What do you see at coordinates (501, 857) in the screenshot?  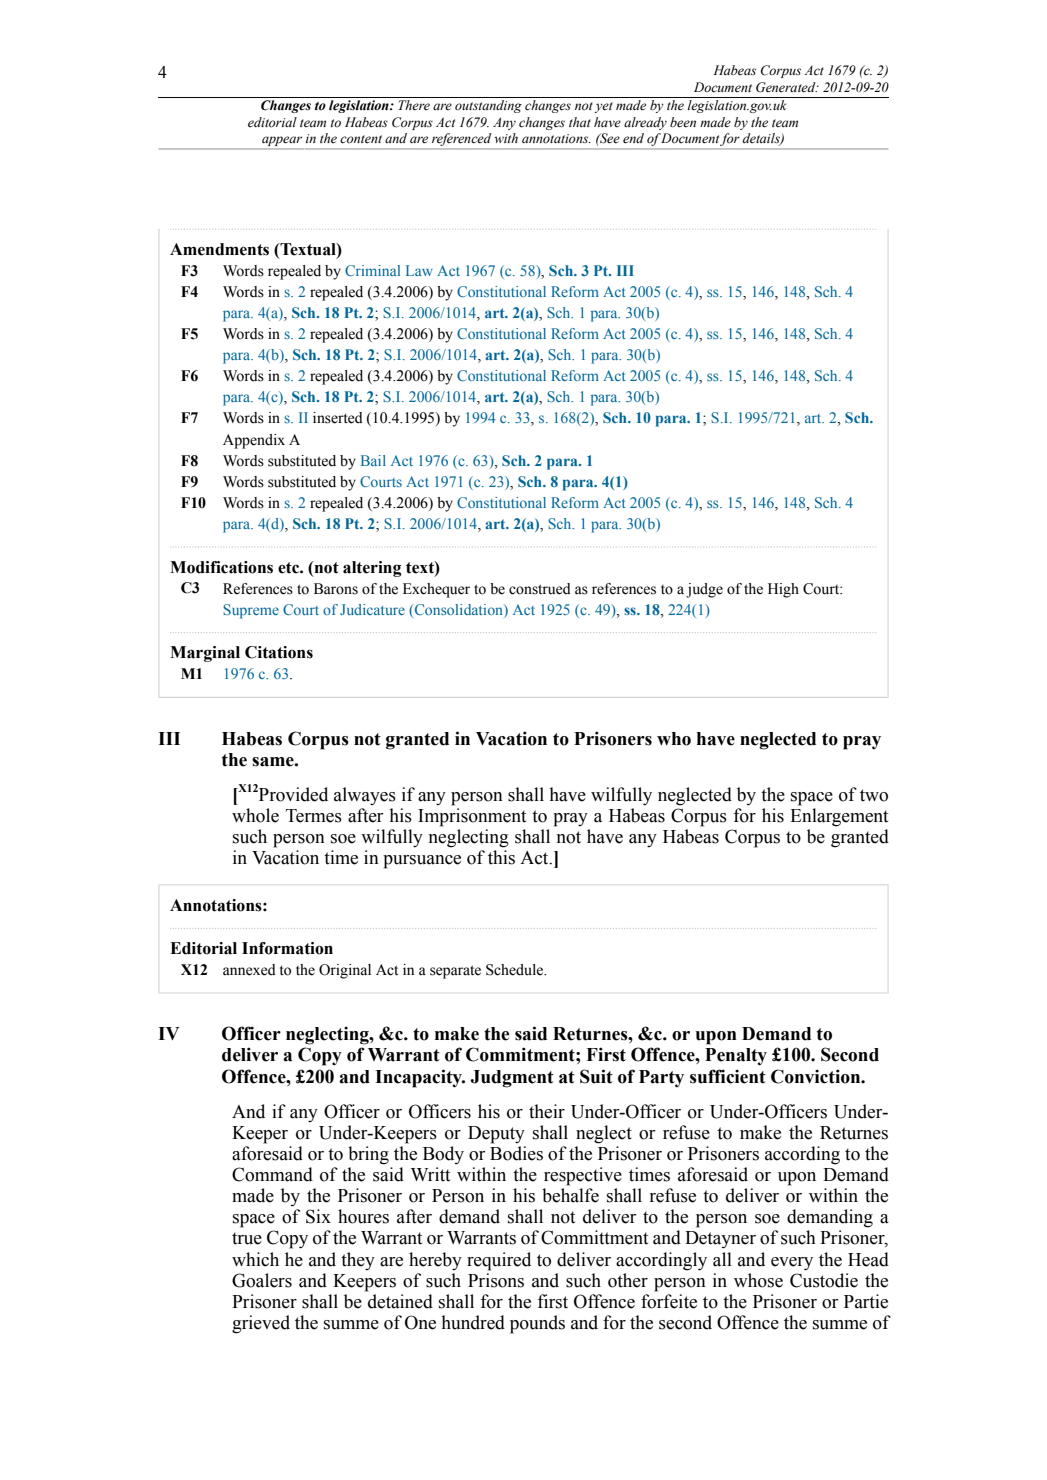 I see `this` at bounding box center [501, 857].
